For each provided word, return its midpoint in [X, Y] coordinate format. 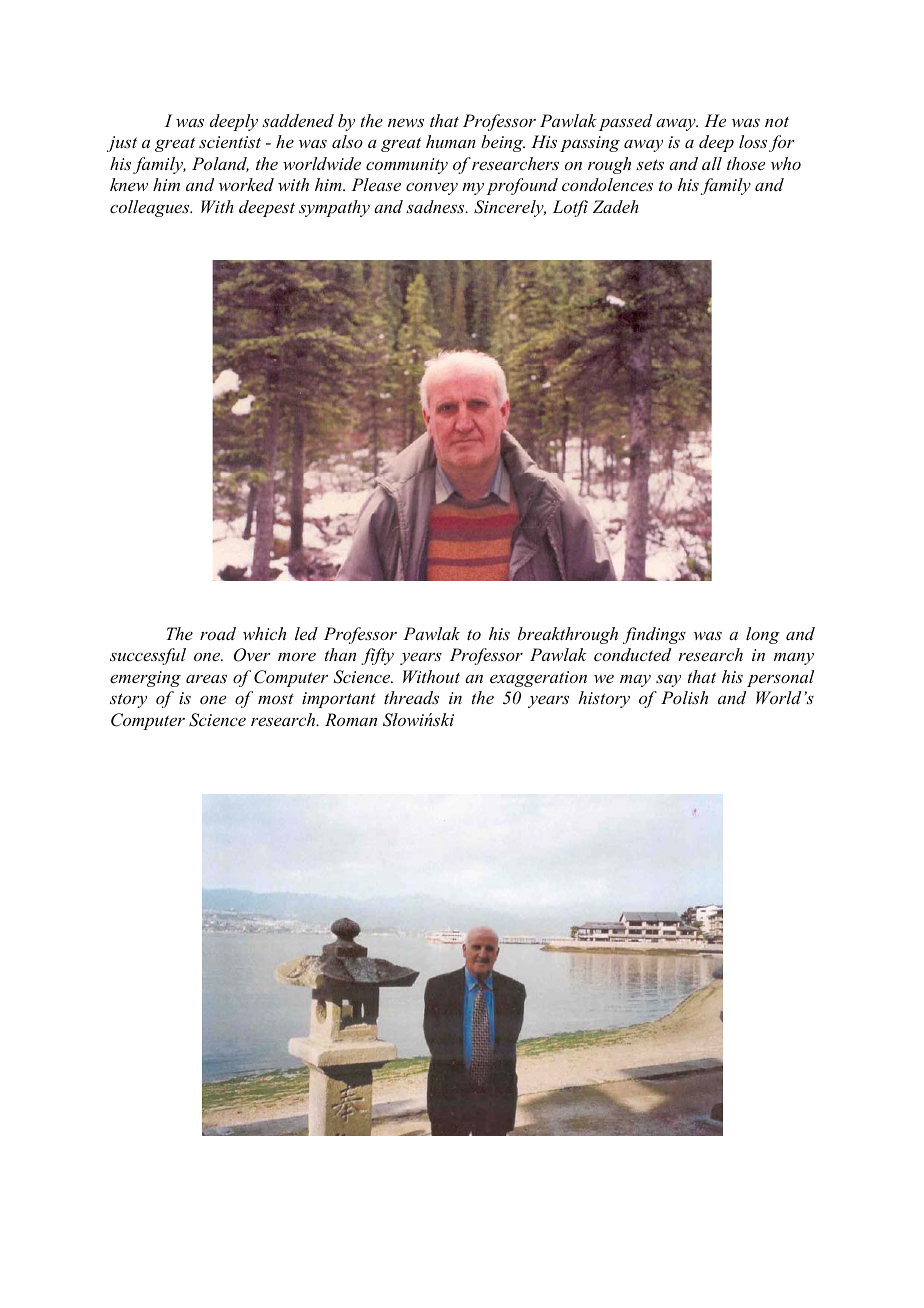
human [451, 141]
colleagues [151, 208]
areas [206, 678]
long [763, 635]
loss [753, 141]
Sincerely [510, 208]
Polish [684, 697]
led [306, 633]
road [218, 633]
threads [411, 697]
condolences [607, 184]
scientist [230, 142]
